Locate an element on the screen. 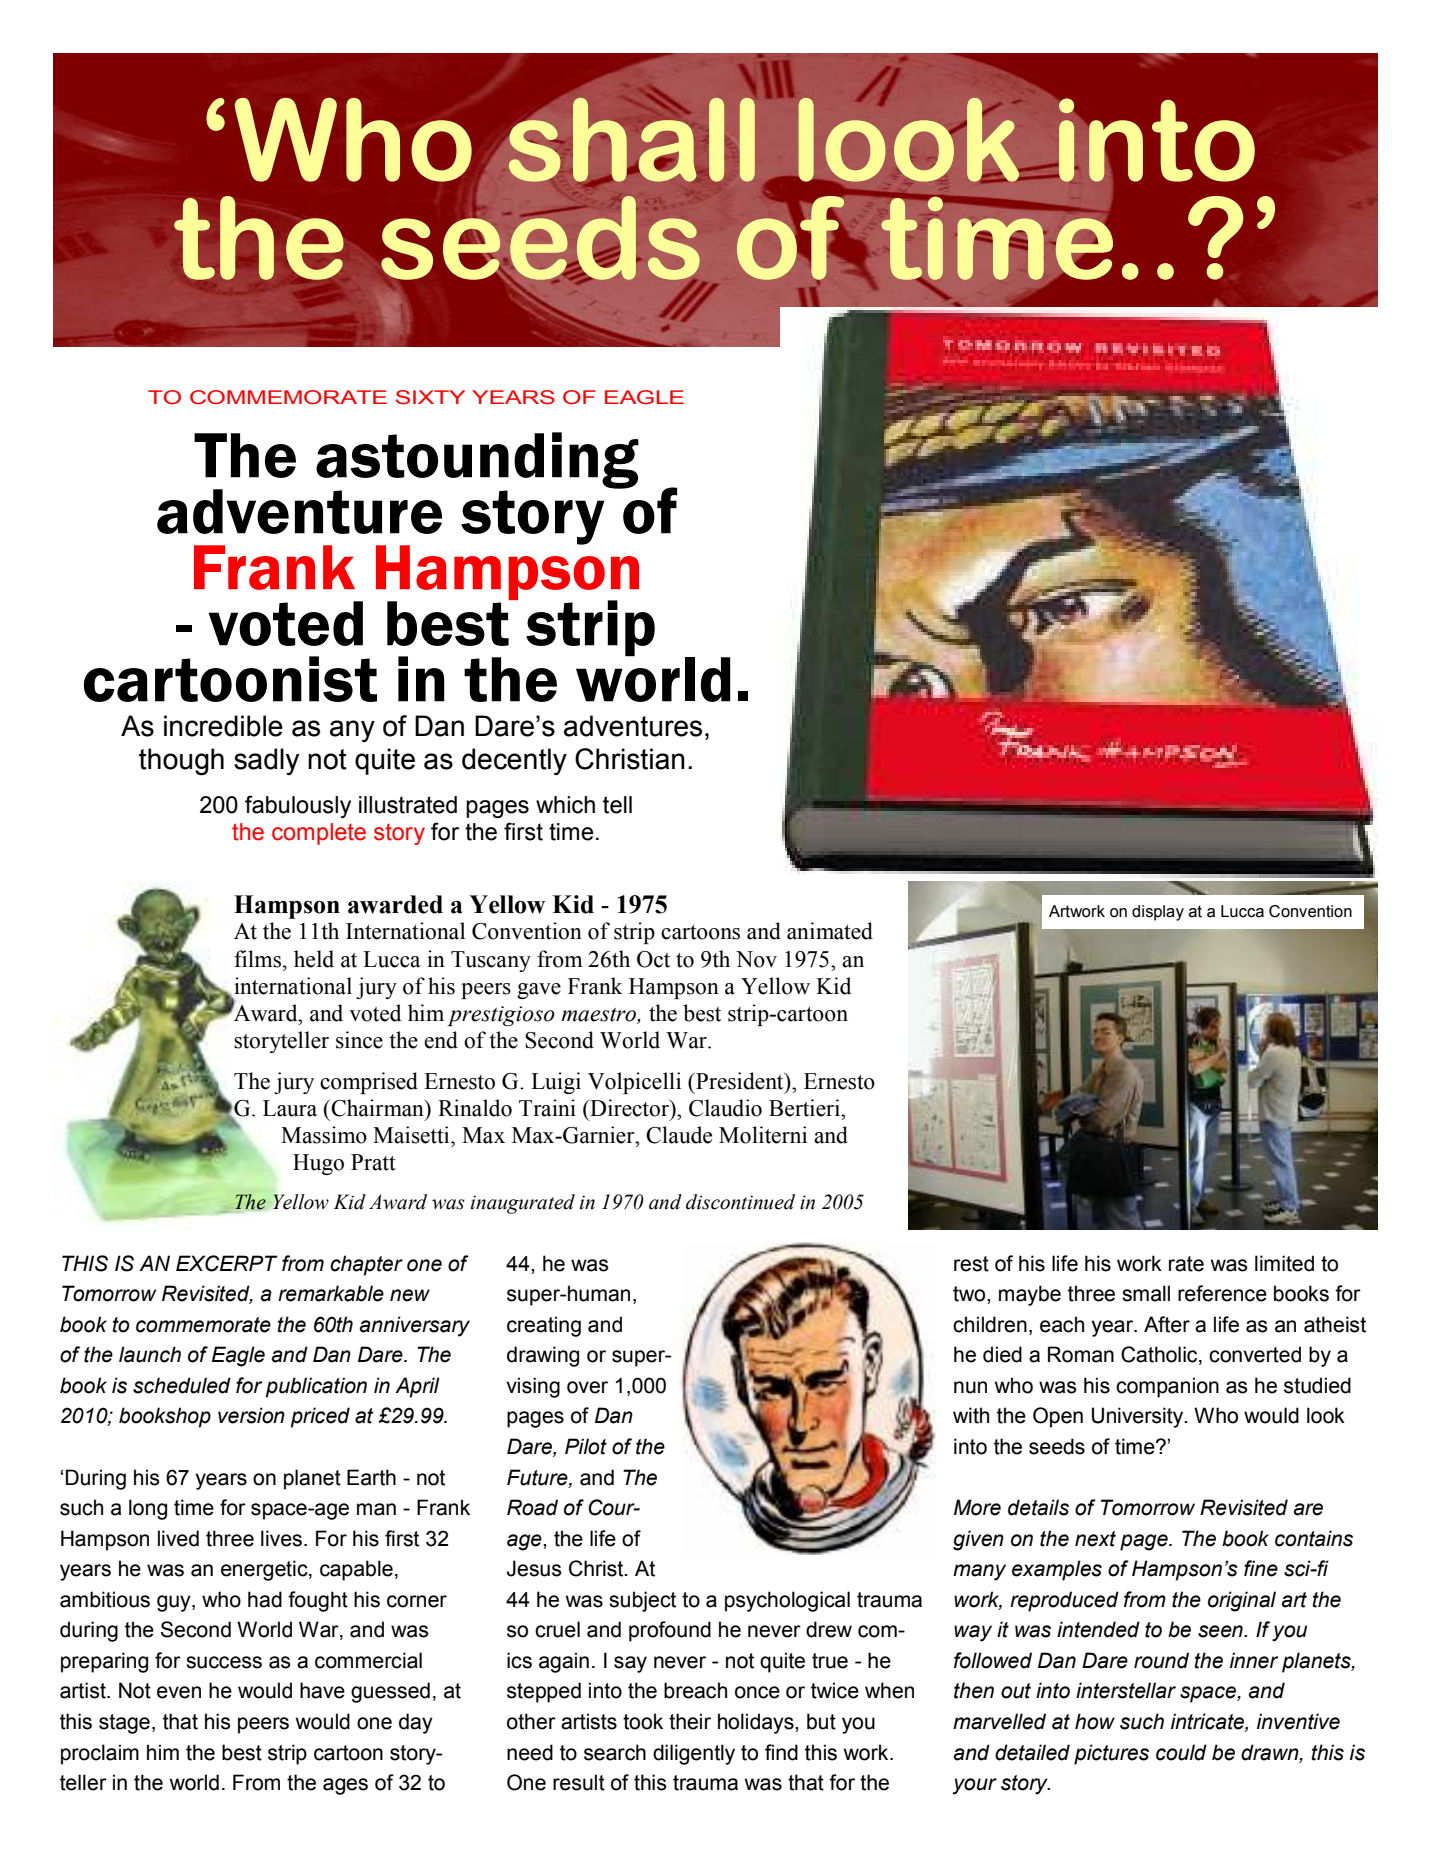 This screenshot has width=1443, height=1867. Pilot is located at coordinates (586, 1446).
